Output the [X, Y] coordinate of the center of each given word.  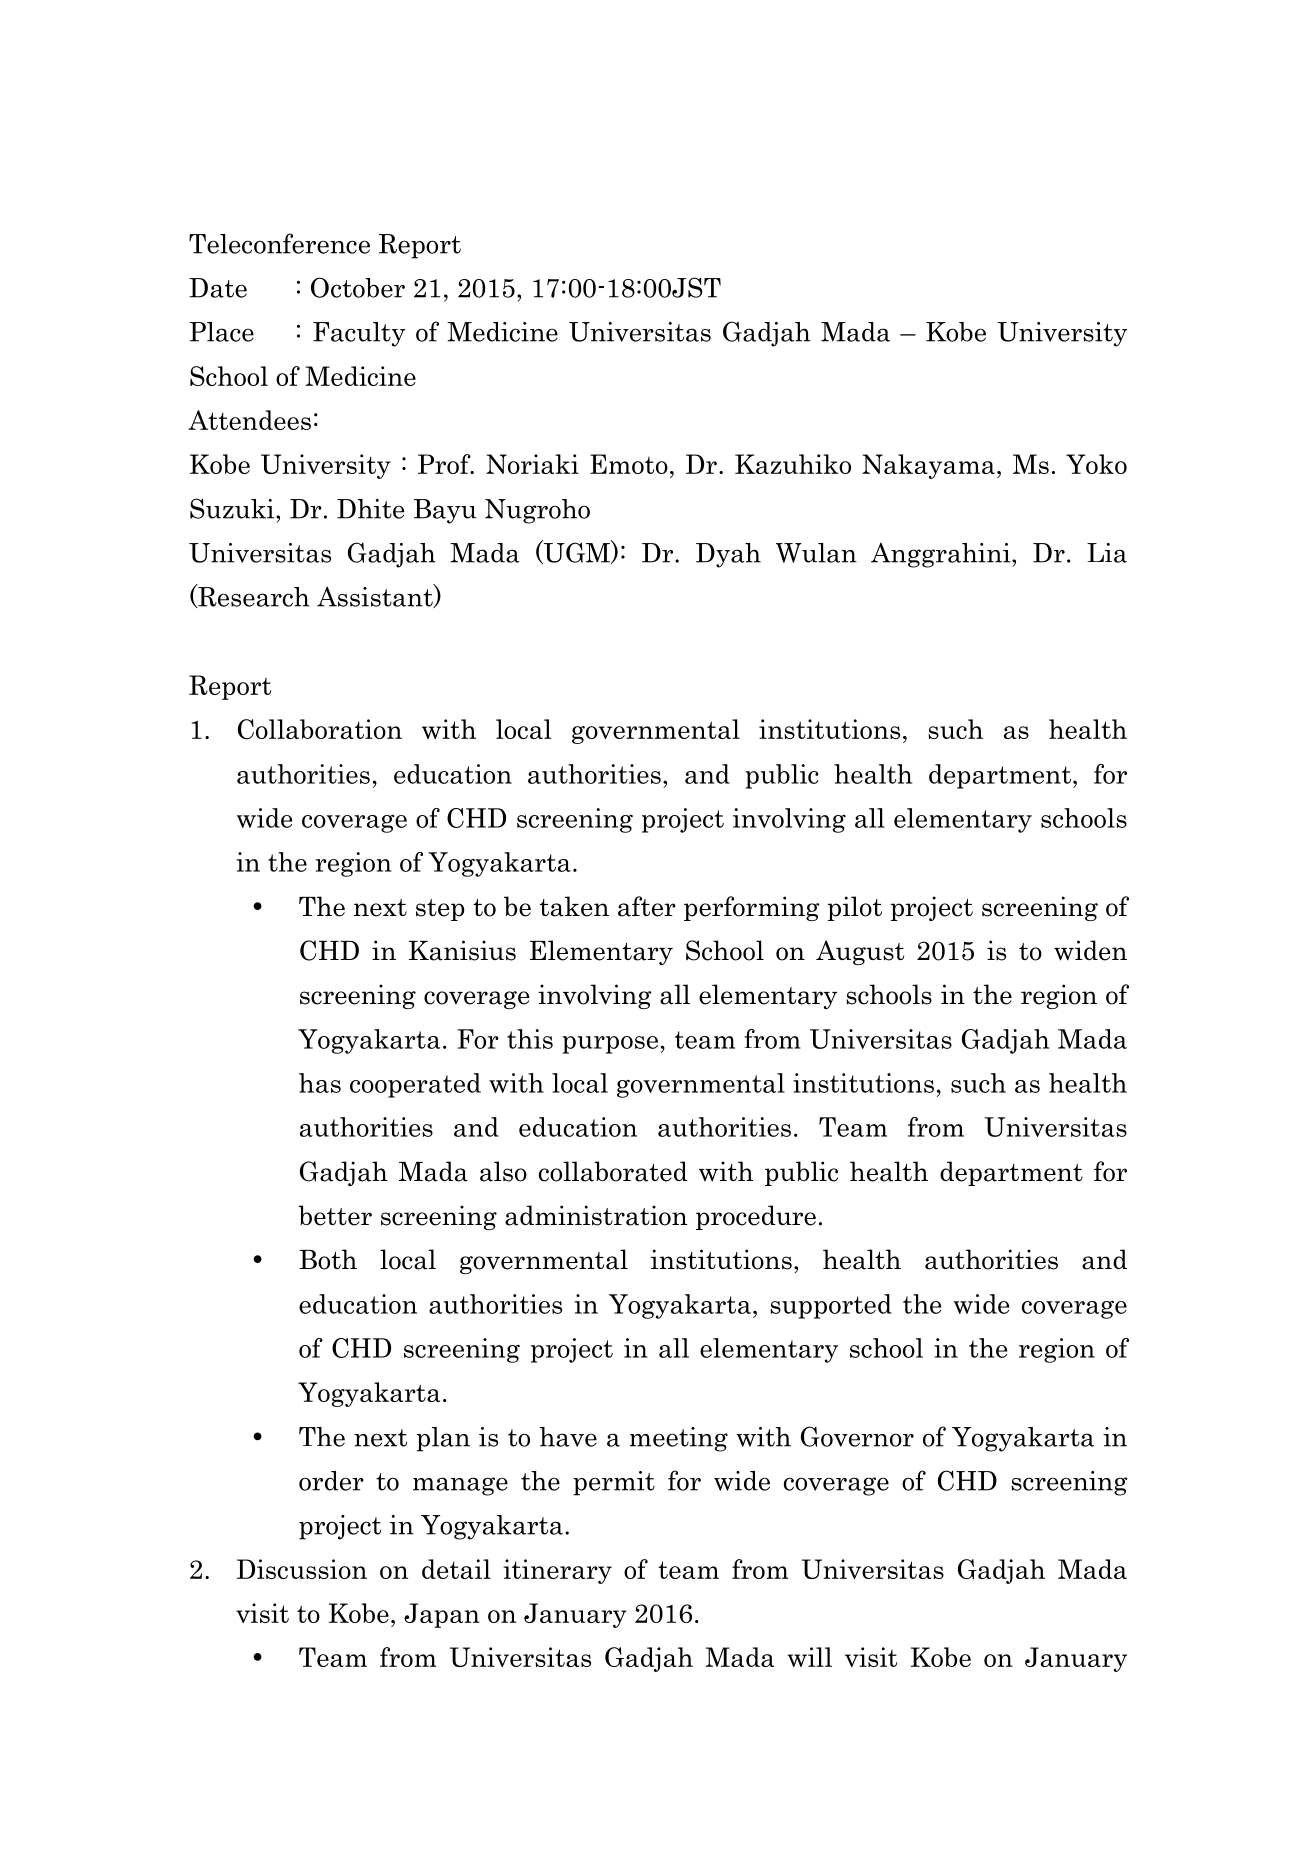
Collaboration [320, 729]
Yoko [1096, 464]
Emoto [629, 464]
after [647, 906]
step [440, 910]
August [860, 952]
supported [831, 1306]
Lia [1107, 553]
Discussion [302, 1569]
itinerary [557, 1571]
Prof [445, 464]
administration [596, 1215]
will [810, 1657]
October [358, 287]
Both [328, 1259]
